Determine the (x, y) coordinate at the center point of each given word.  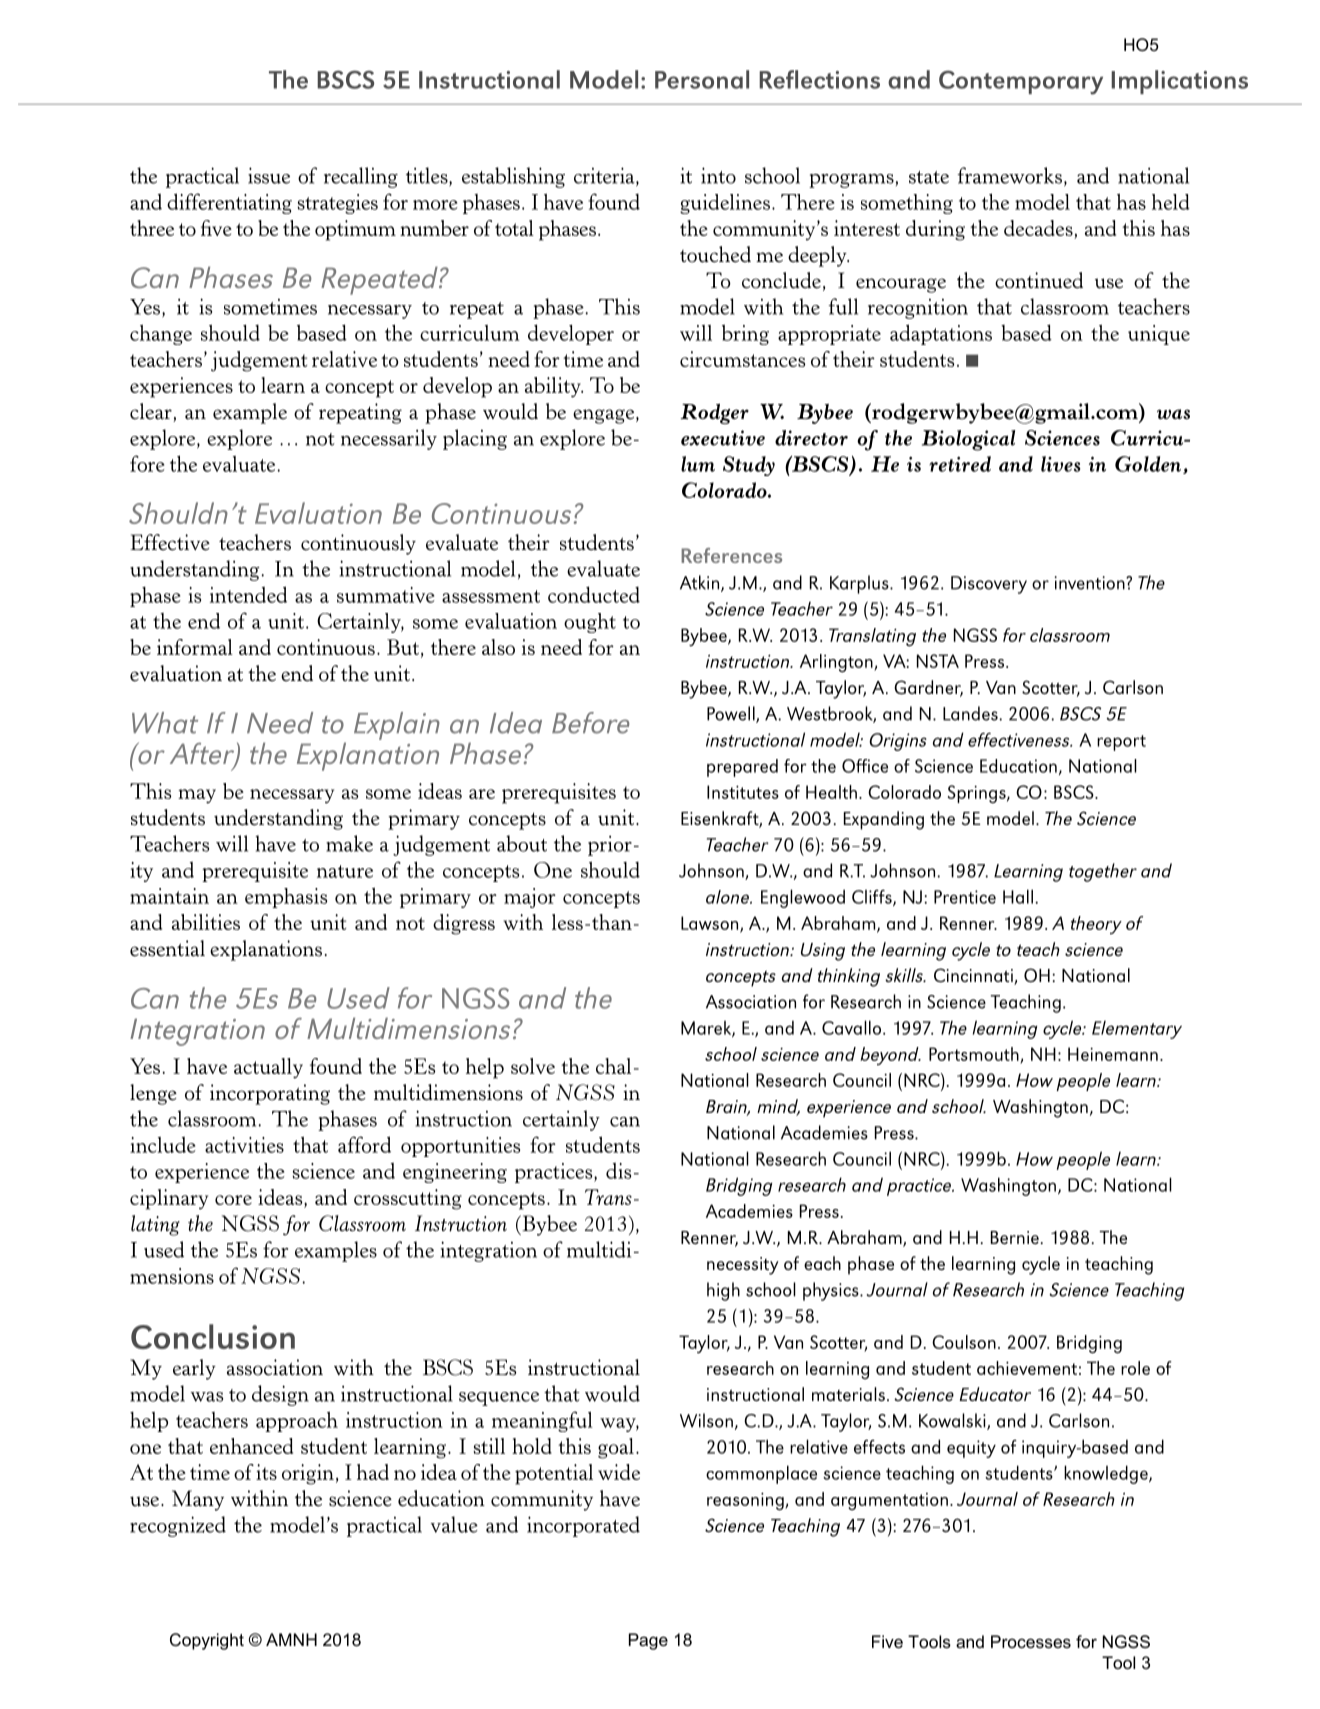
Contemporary (1021, 82)
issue (269, 175)
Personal (702, 79)
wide (619, 1472)
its (266, 1472)
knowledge (1107, 1474)
